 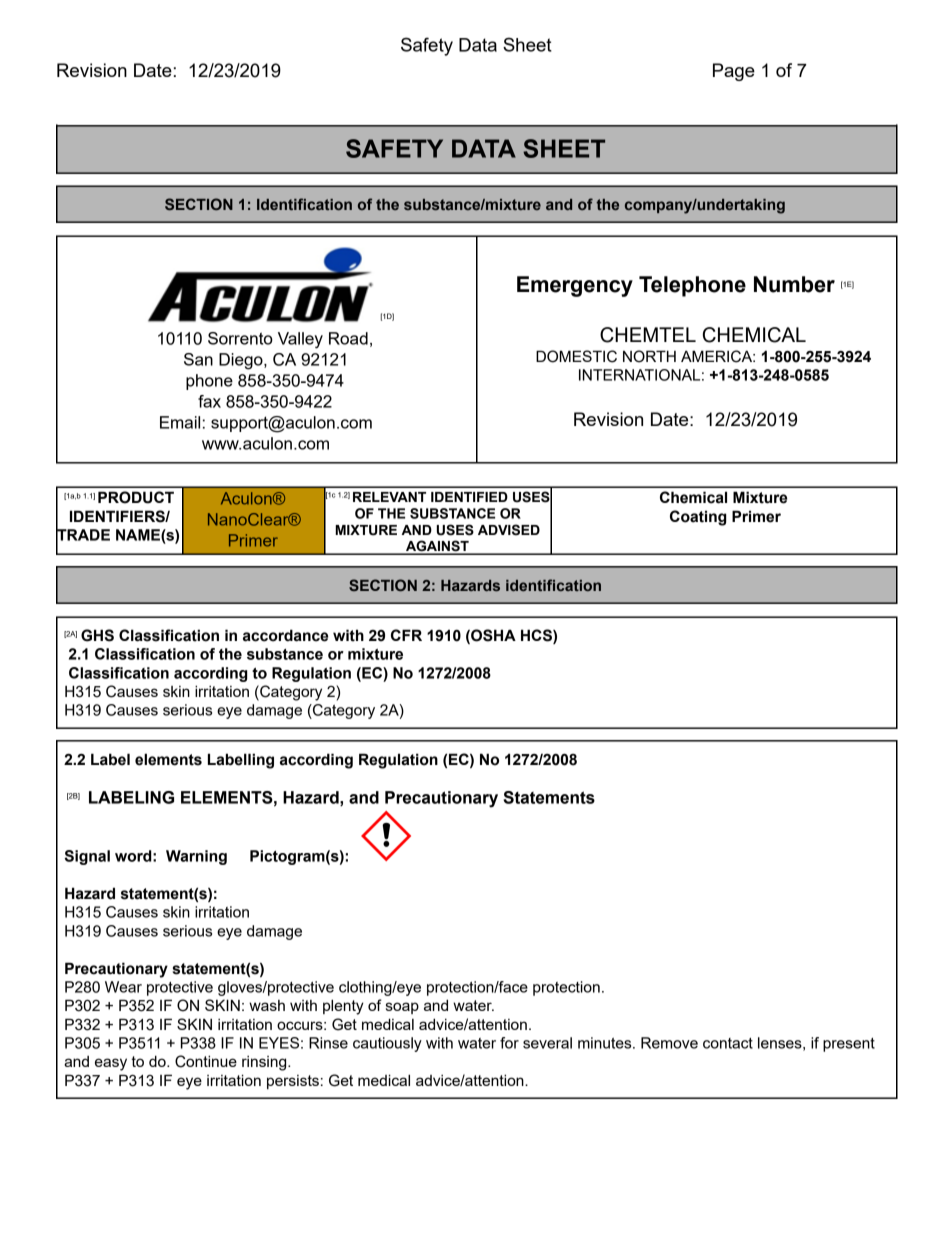 I want to click on Number, so click(x=794, y=284).
